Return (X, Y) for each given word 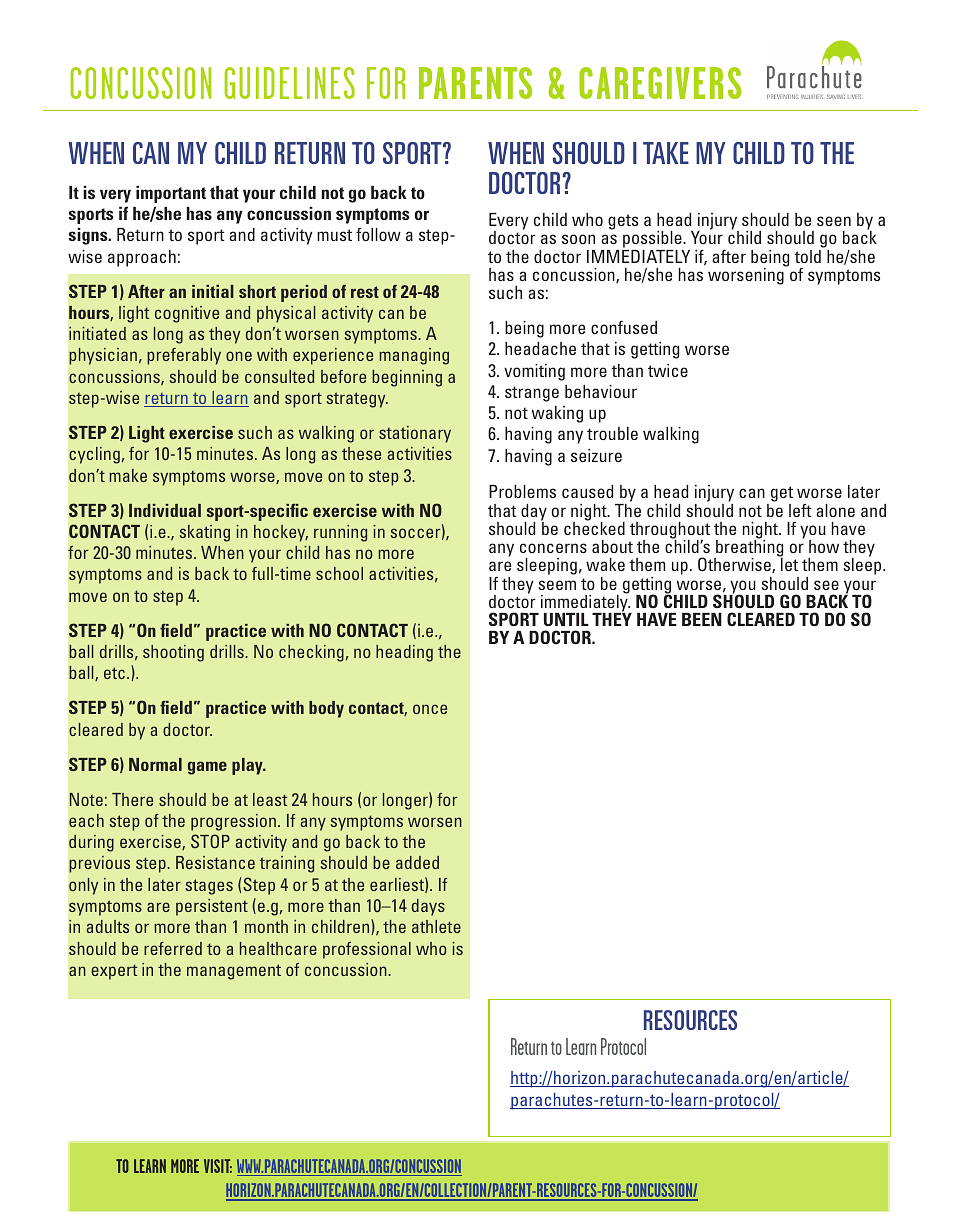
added (417, 862)
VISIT (218, 1166)
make (128, 475)
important (171, 194)
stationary (415, 434)
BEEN (702, 619)
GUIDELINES (290, 83)
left (800, 510)
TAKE (666, 153)
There (132, 799)
